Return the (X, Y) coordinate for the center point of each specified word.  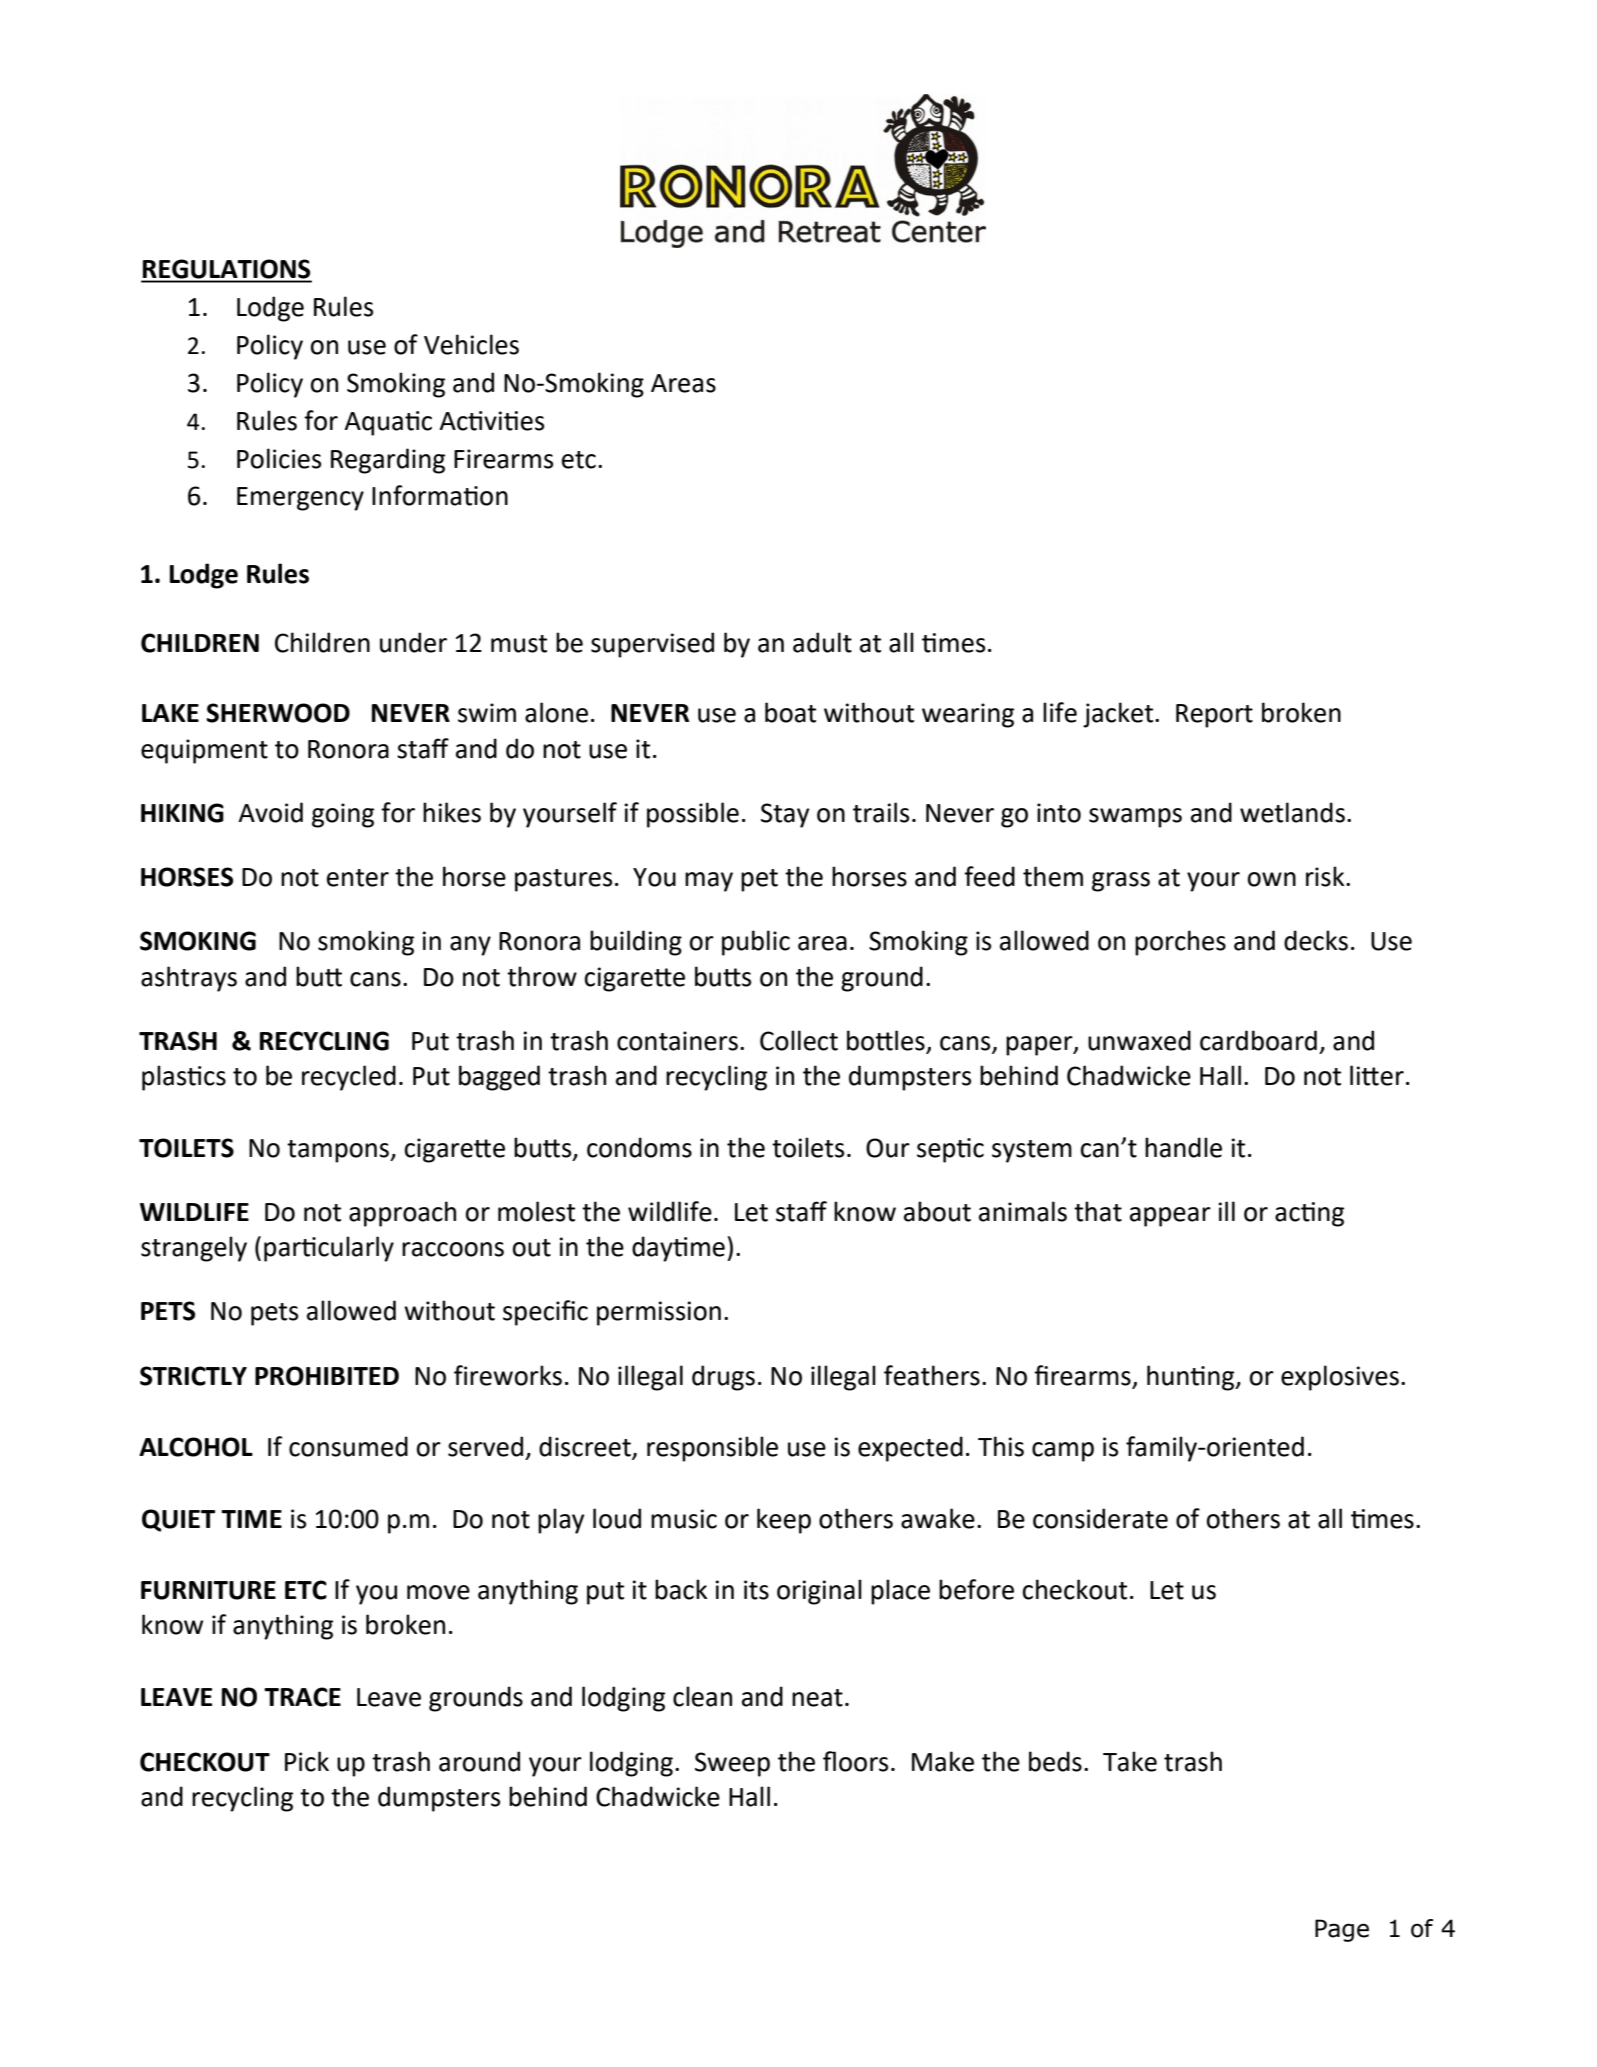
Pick (307, 1761)
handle (1183, 1147)
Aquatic (388, 423)
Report (1214, 716)
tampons (339, 1151)
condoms (639, 1147)
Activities (491, 421)
